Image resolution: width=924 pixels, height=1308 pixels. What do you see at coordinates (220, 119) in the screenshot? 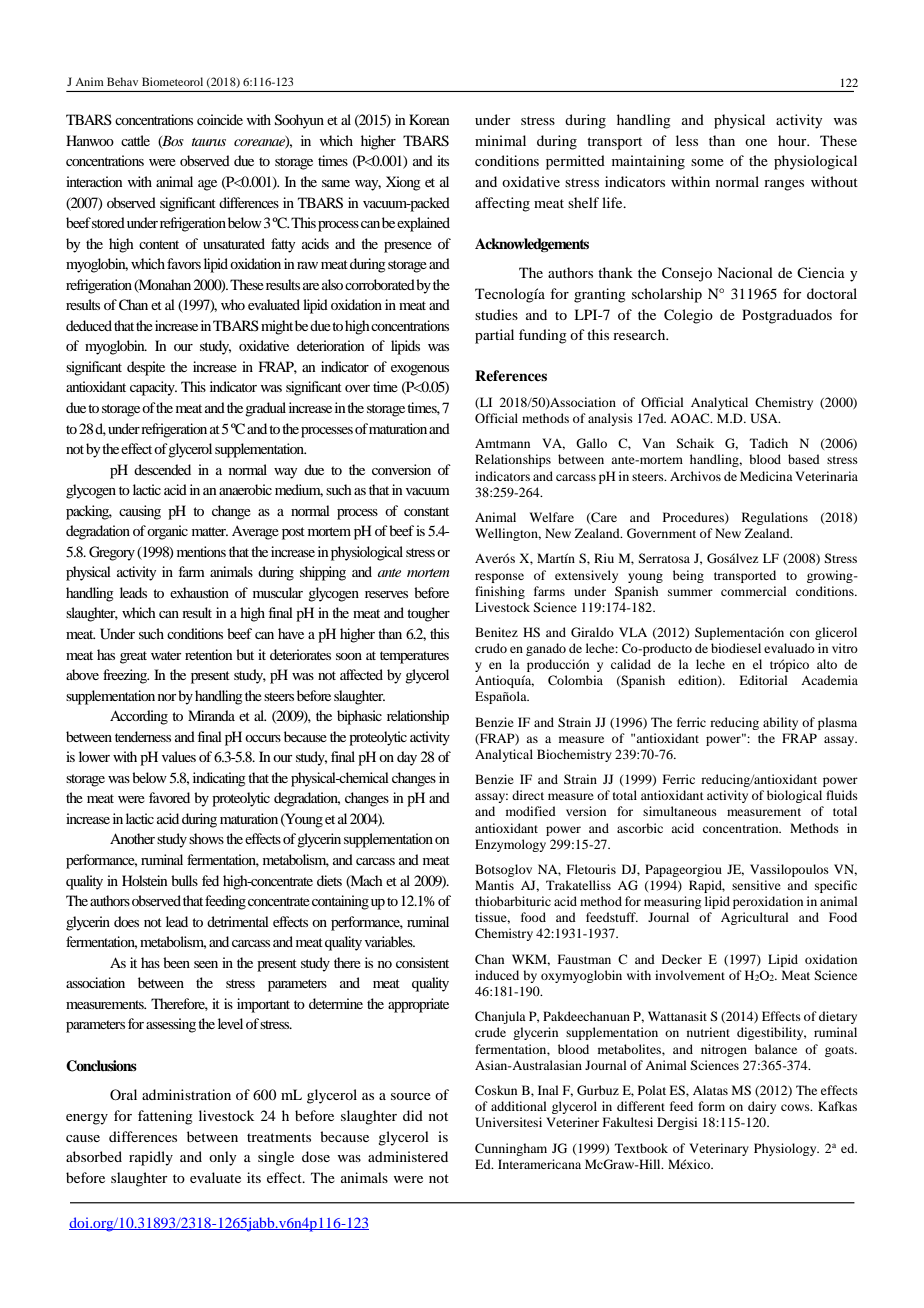
I see `coincide` at bounding box center [220, 119].
